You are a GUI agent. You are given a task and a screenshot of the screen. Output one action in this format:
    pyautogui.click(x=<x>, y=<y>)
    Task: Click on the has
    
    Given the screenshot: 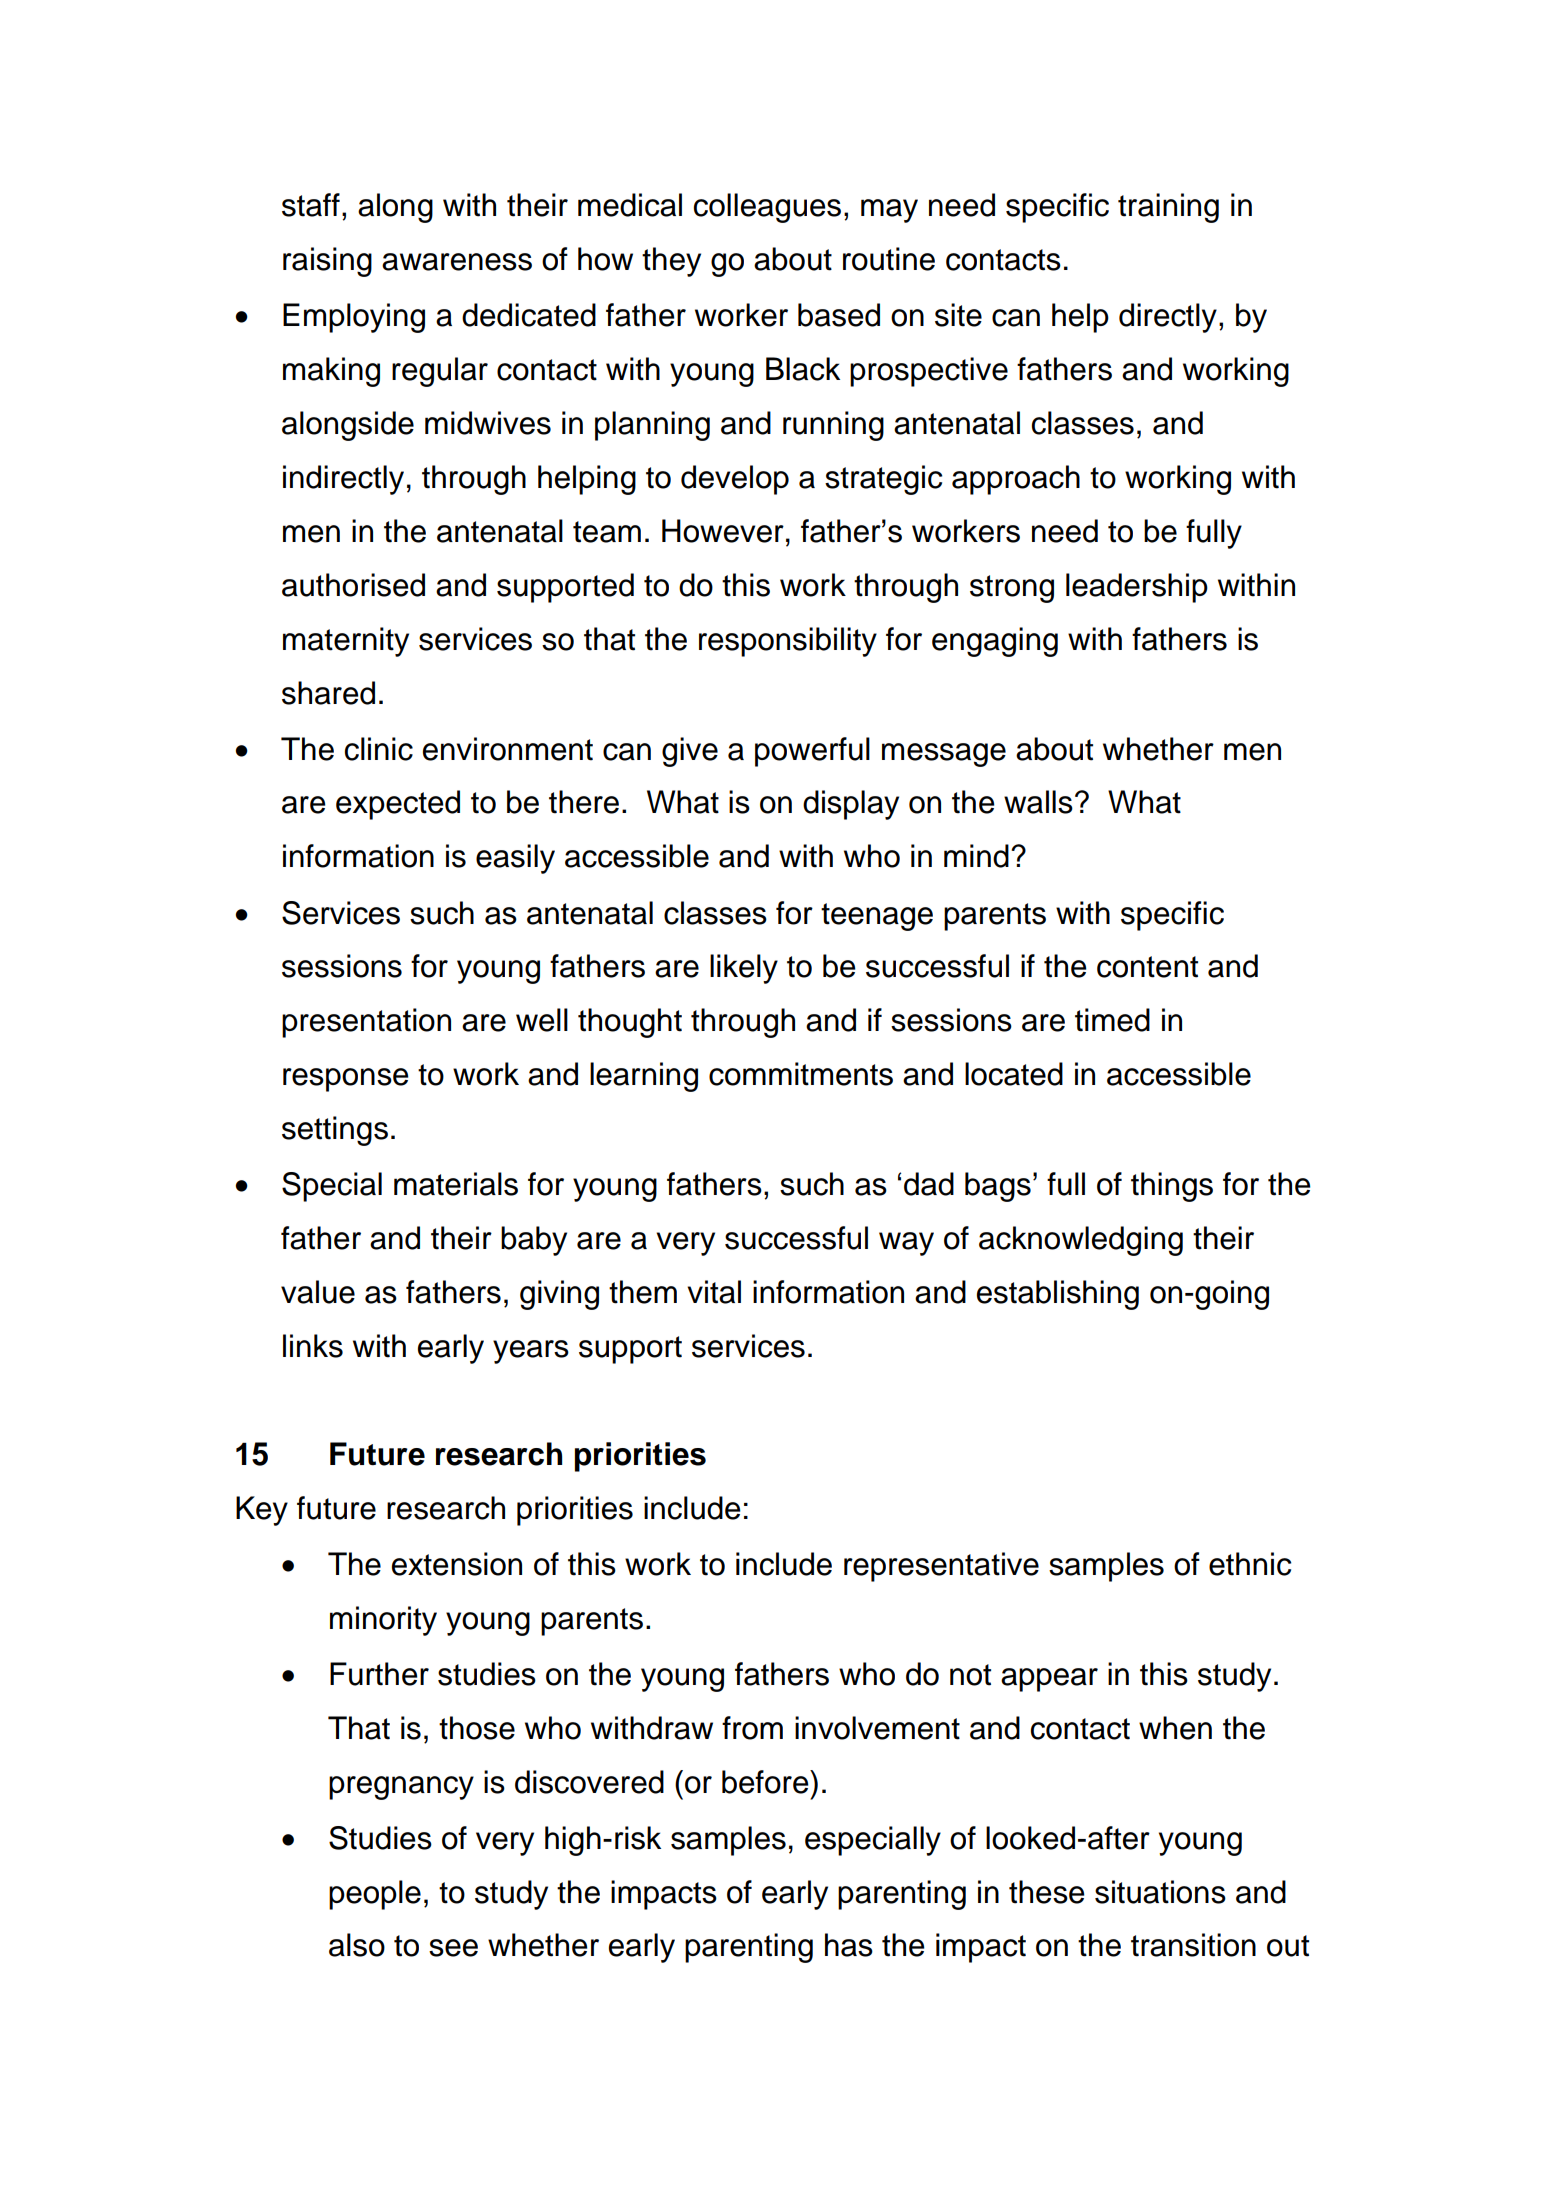 What is the action you would take?
    pyautogui.click(x=849, y=1945)
